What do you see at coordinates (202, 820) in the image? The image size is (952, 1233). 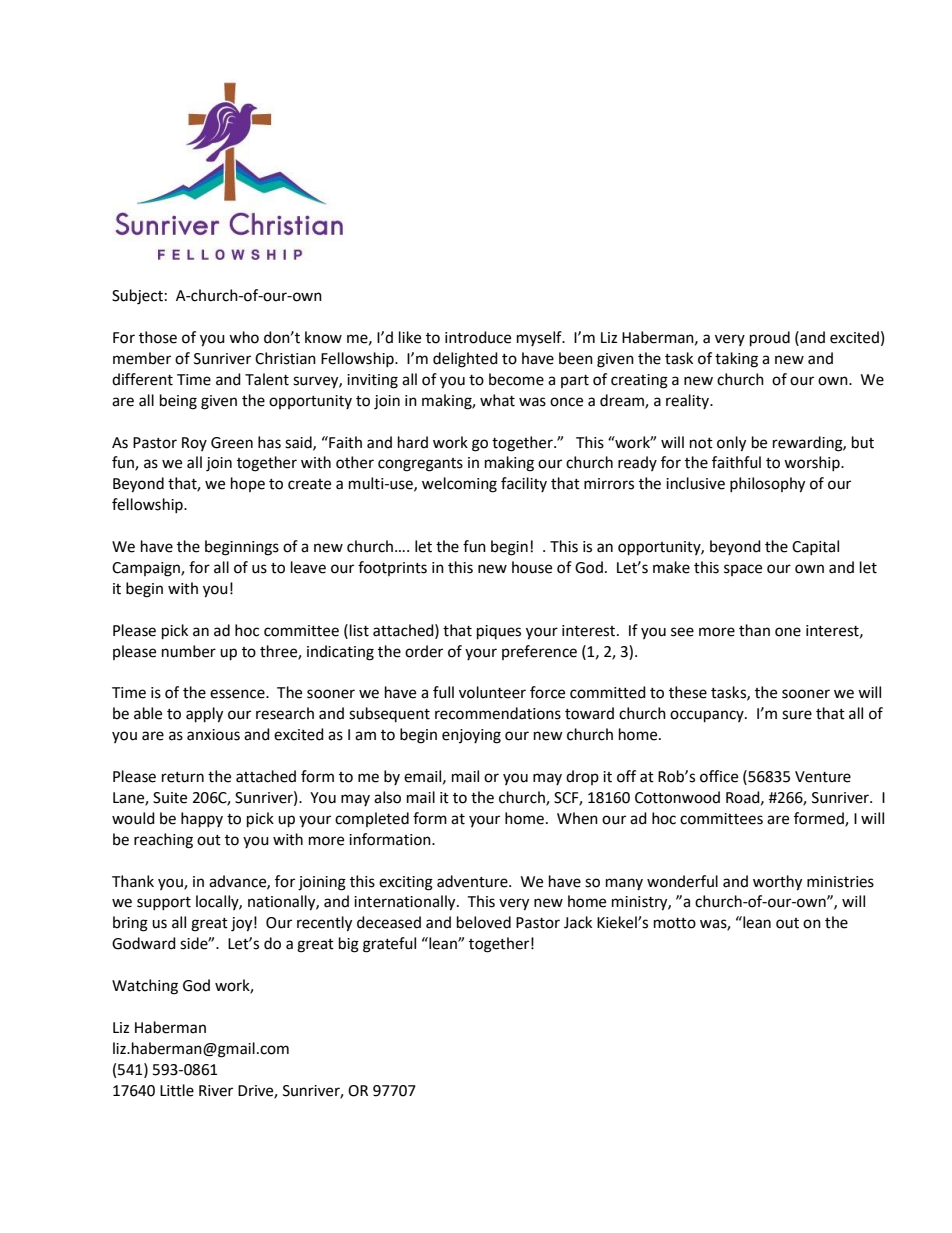 I see `happy` at bounding box center [202, 820].
